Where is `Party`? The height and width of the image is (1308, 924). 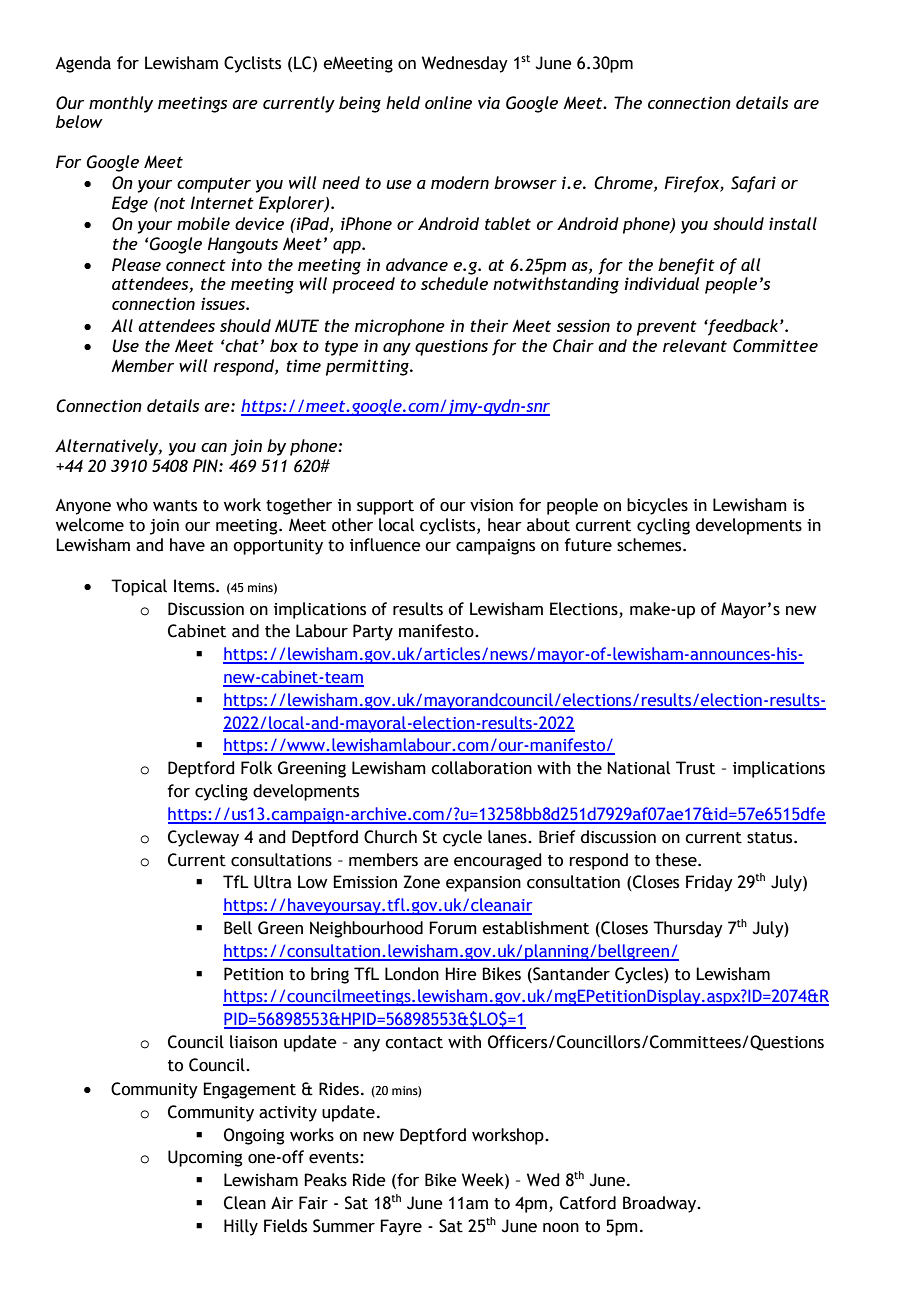 Party is located at coordinates (373, 632).
